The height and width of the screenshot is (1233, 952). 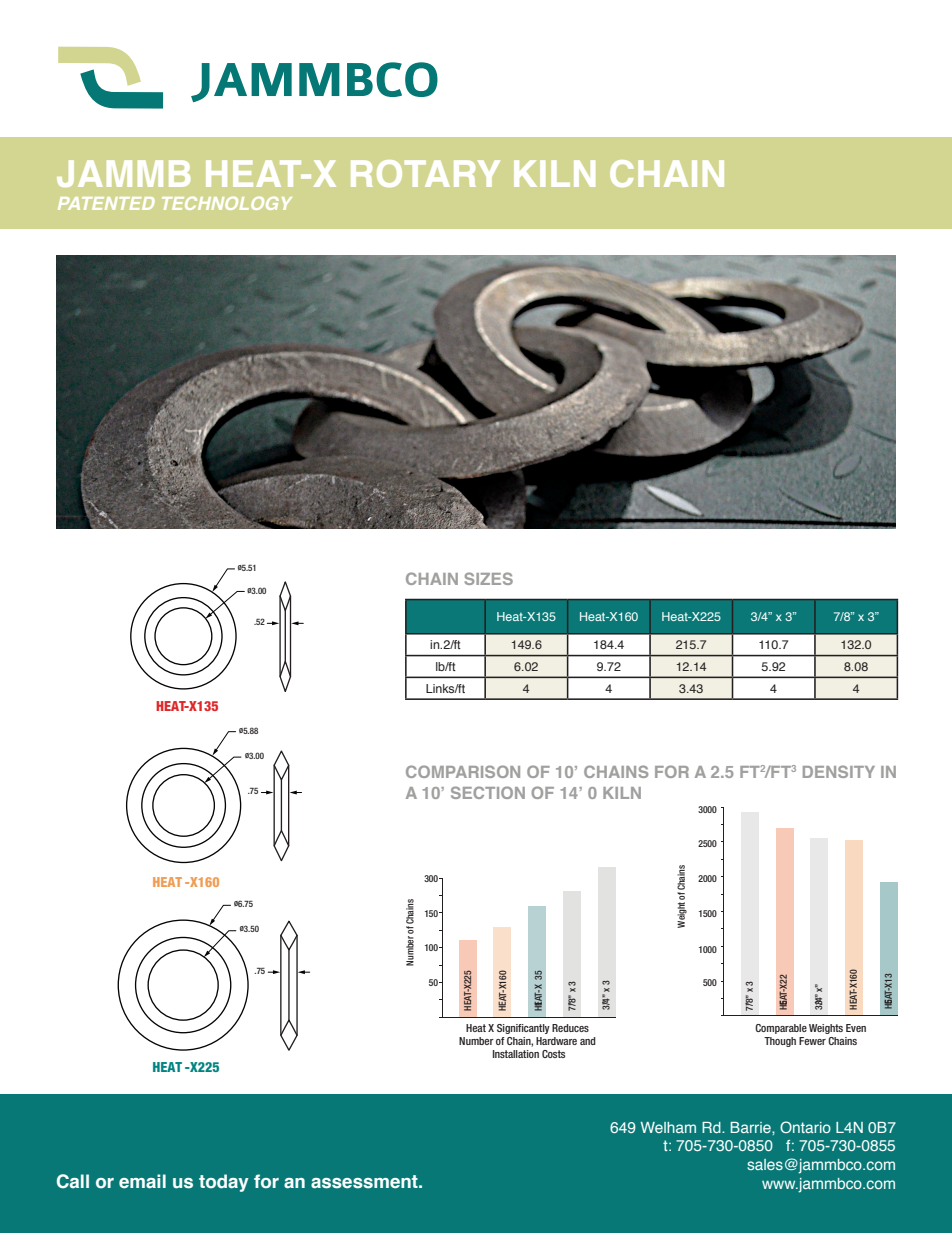 What do you see at coordinates (781, 1029) in the screenshot?
I see `Comparable` at bounding box center [781, 1029].
